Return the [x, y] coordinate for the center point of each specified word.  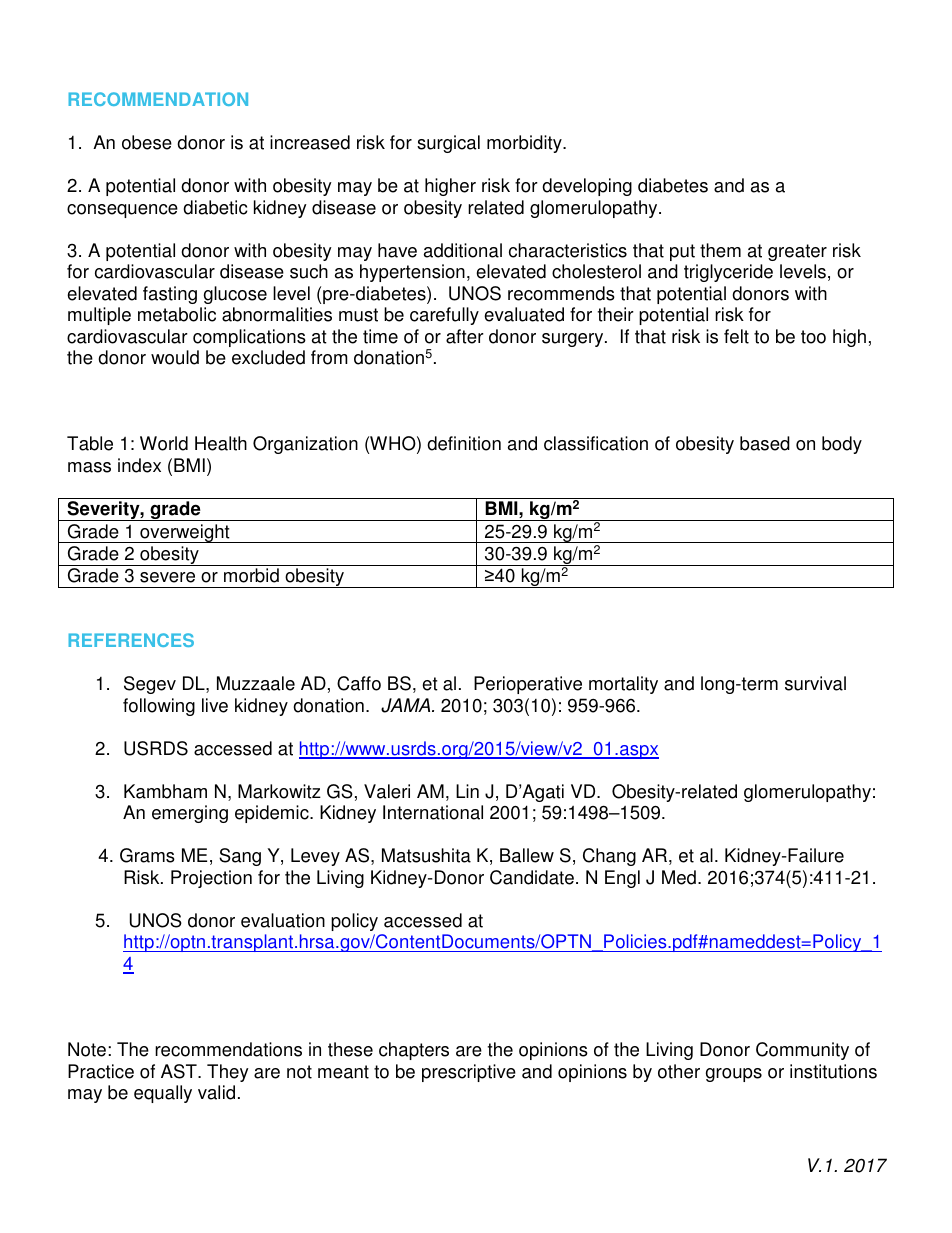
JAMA [407, 705]
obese [147, 142]
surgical [448, 144]
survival [815, 683]
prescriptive [469, 1073]
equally [163, 1094]
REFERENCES [131, 640]
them [720, 250]
